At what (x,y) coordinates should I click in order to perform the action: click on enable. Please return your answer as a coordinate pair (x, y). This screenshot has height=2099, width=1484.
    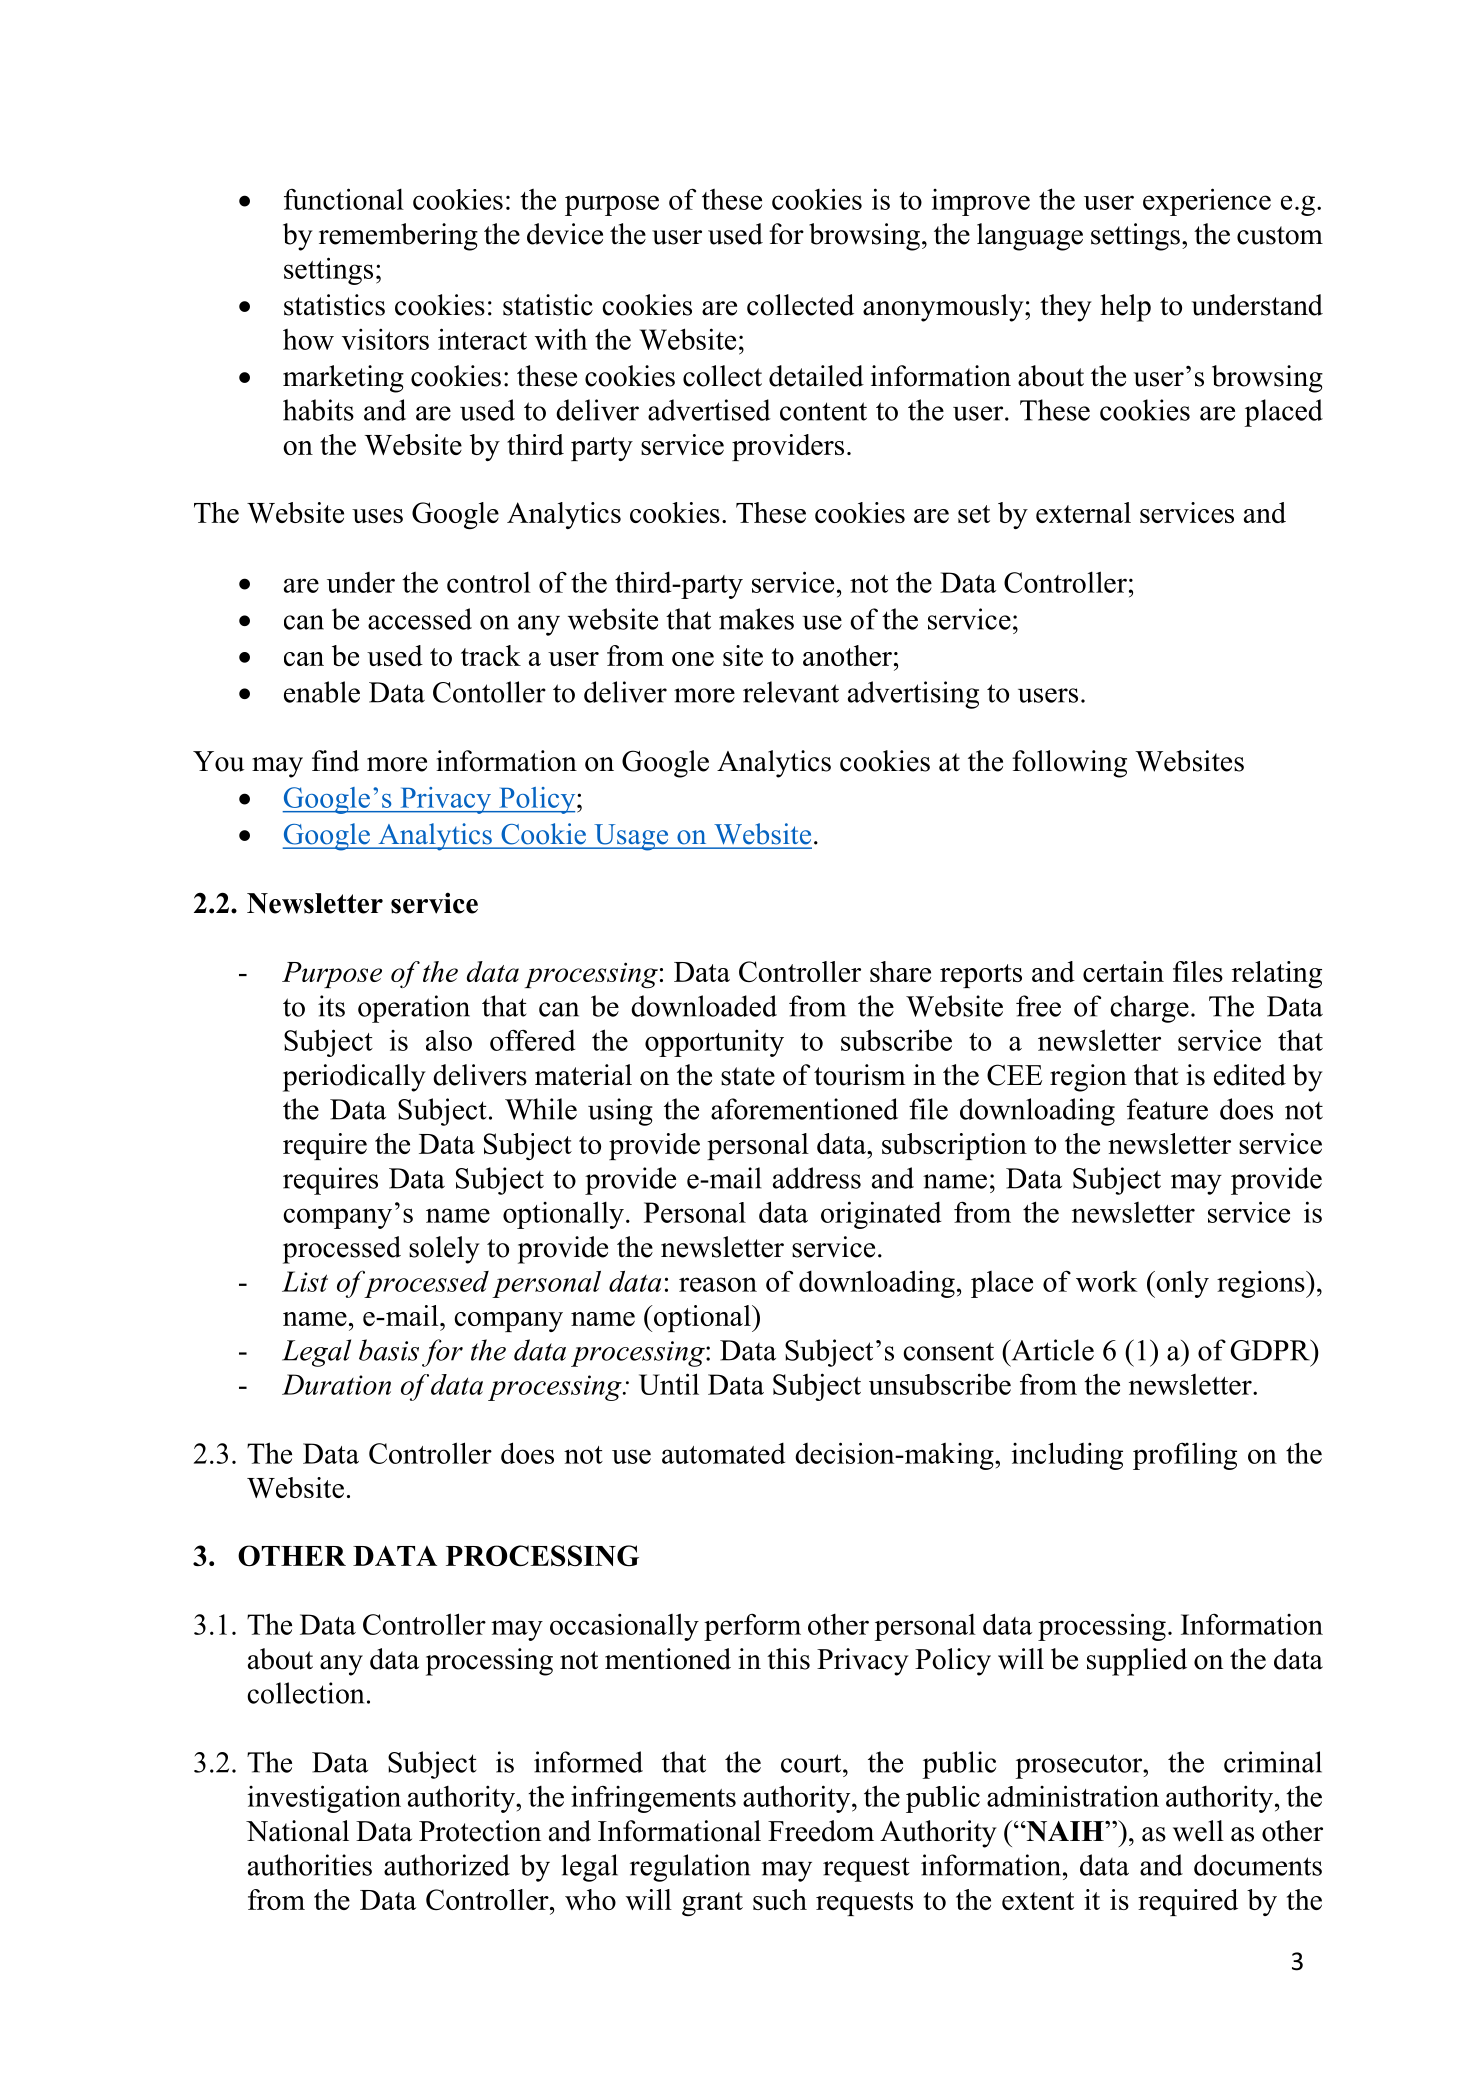
    Looking at the image, I should click on (322, 692).
